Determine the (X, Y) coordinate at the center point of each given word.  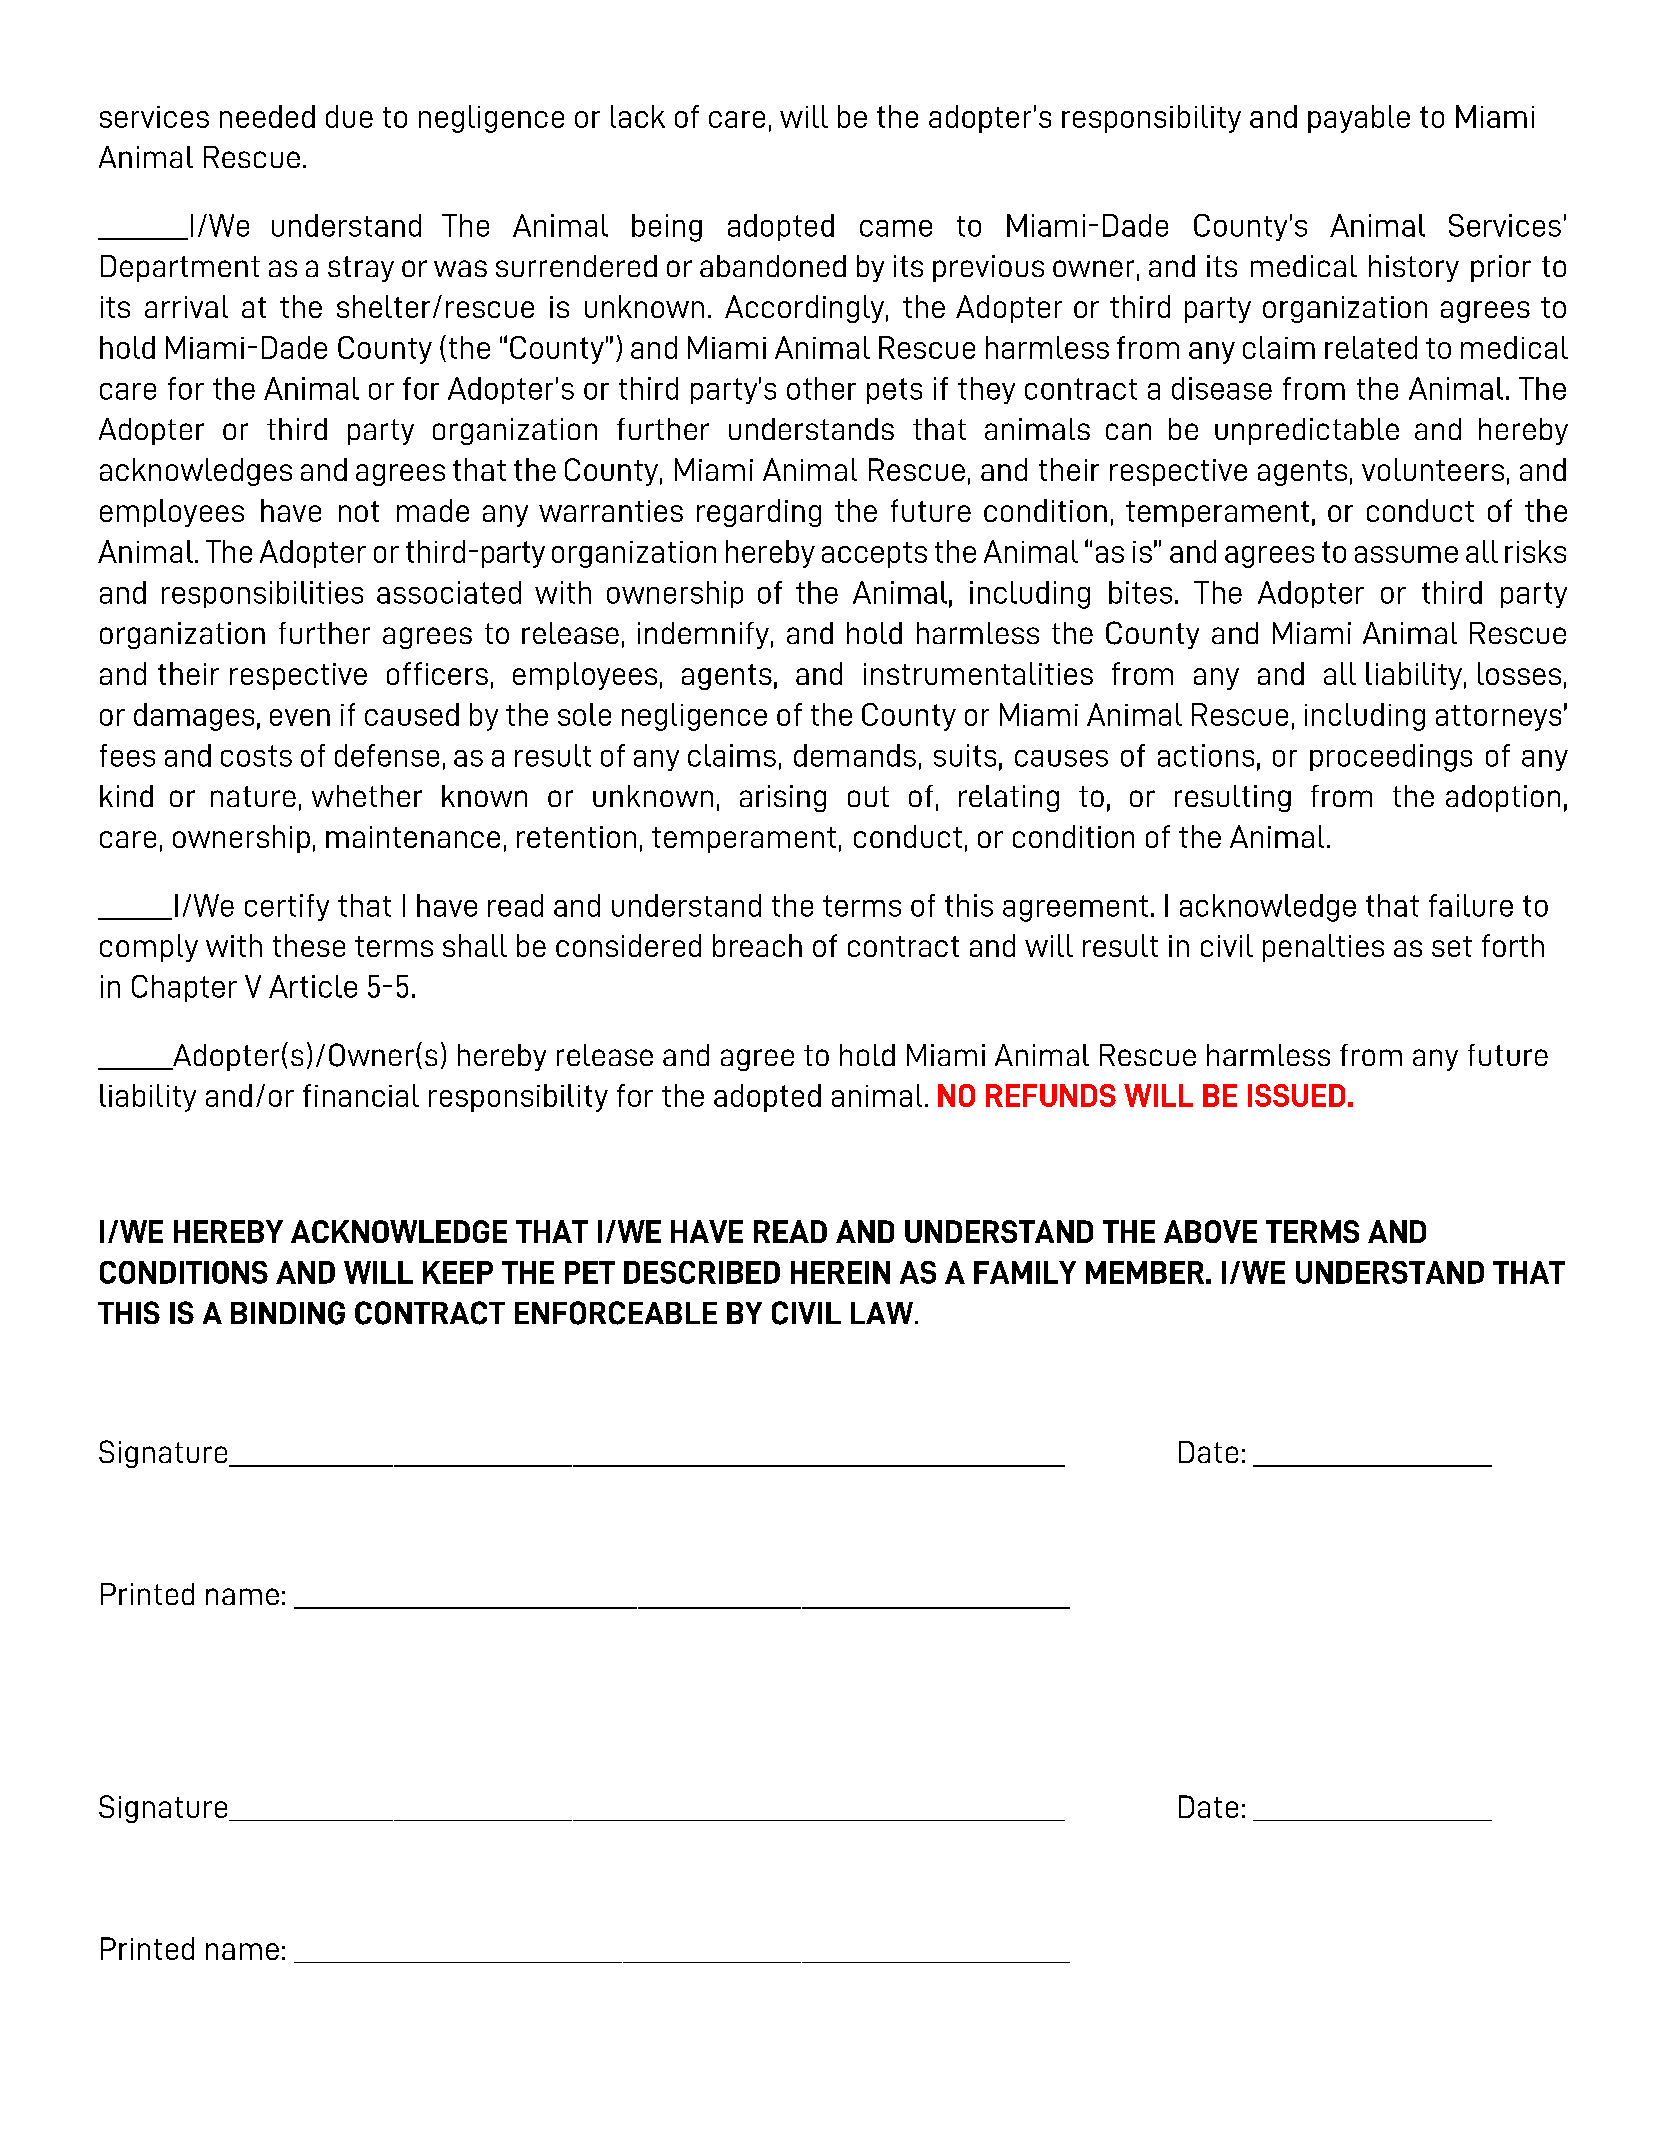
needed (267, 116)
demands (855, 755)
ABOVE (1210, 1231)
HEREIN (840, 1272)
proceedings (1391, 758)
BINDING (288, 1313)
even (300, 717)
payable (1359, 119)
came (896, 228)
